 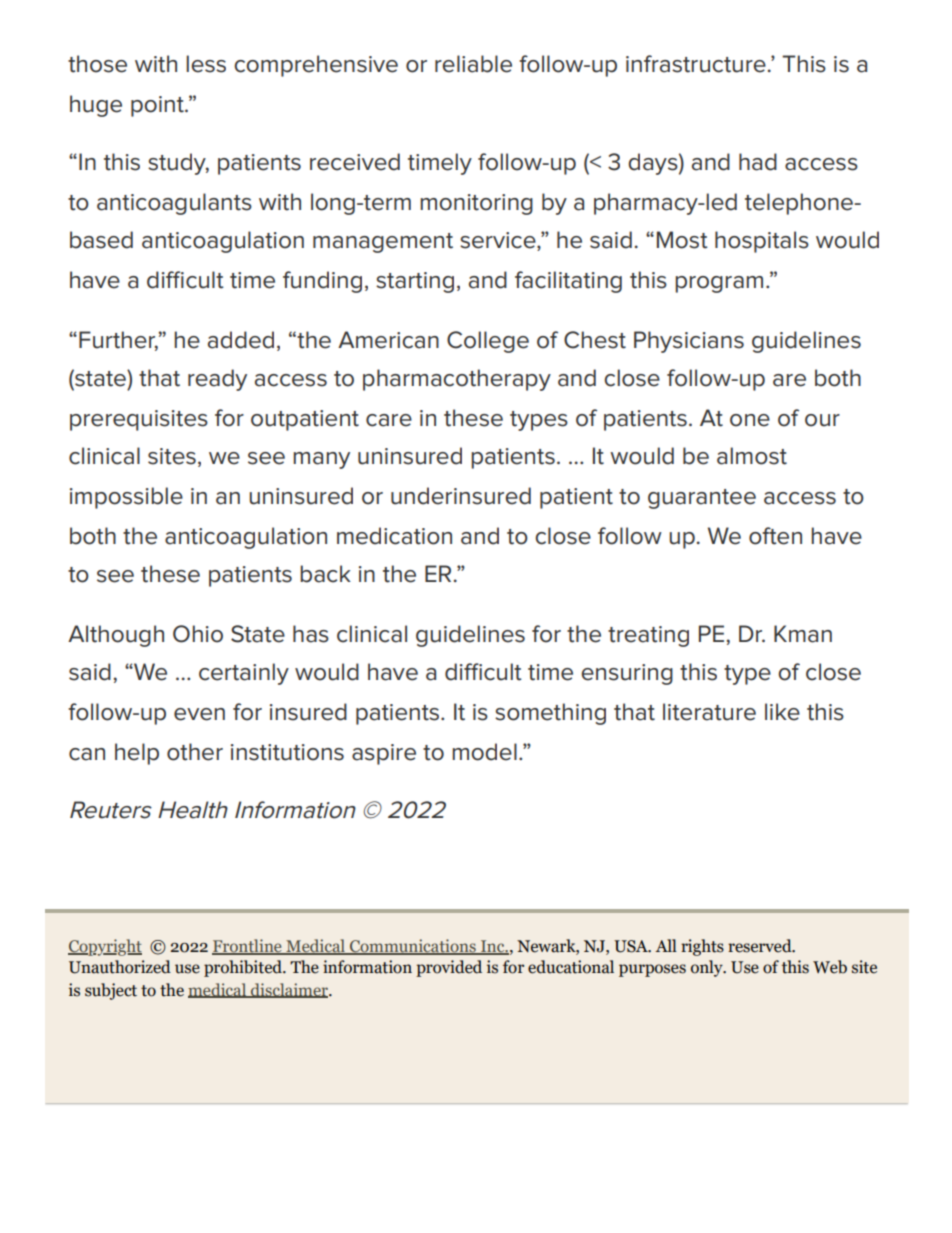 What do you see at coordinates (696, 64) in the screenshot?
I see `infrastructure` at bounding box center [696, 64].
